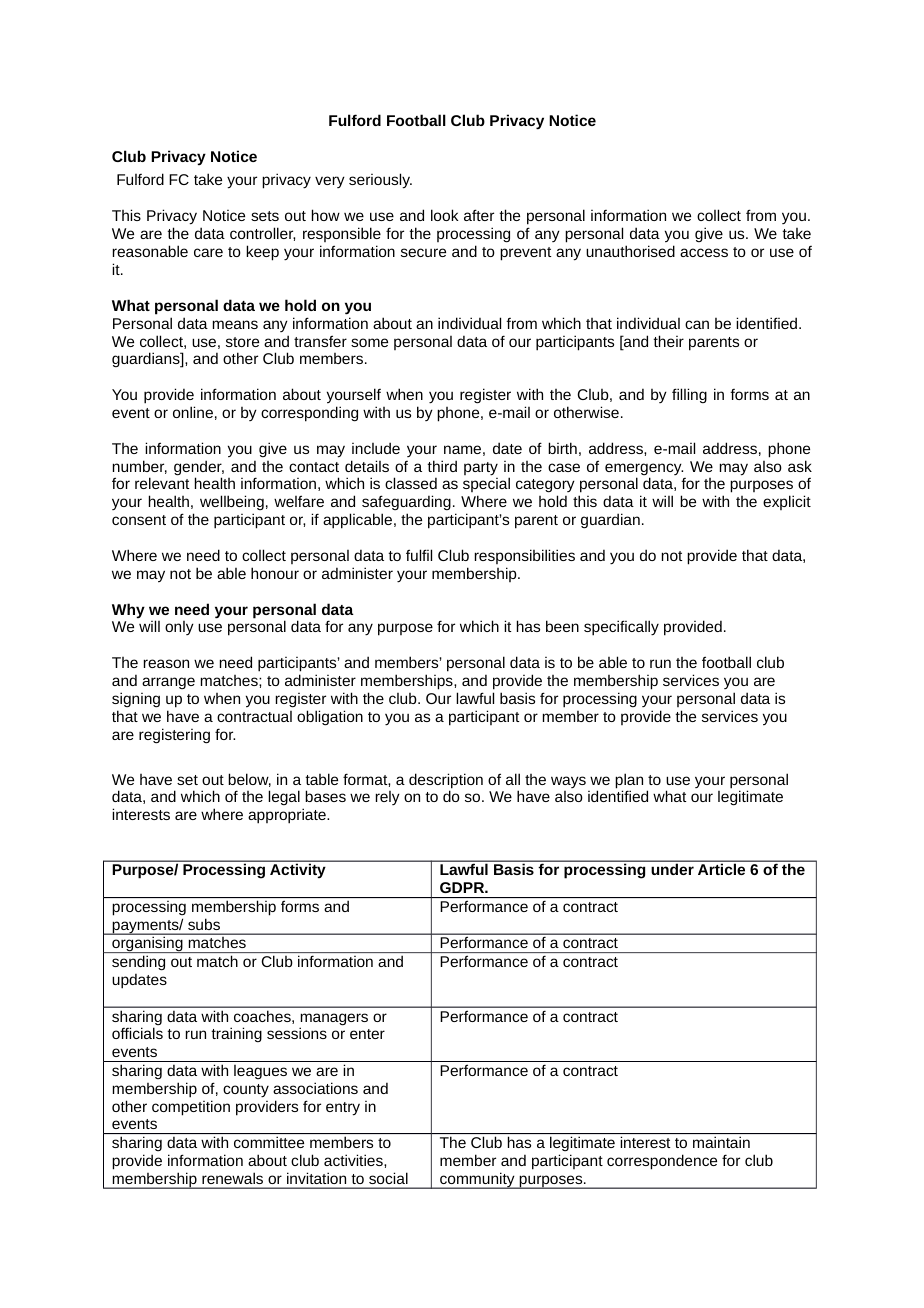  What do you see at coordinates (621, 628) in the screenshot?
I see `specifically` at bounding box center [621, 628].
